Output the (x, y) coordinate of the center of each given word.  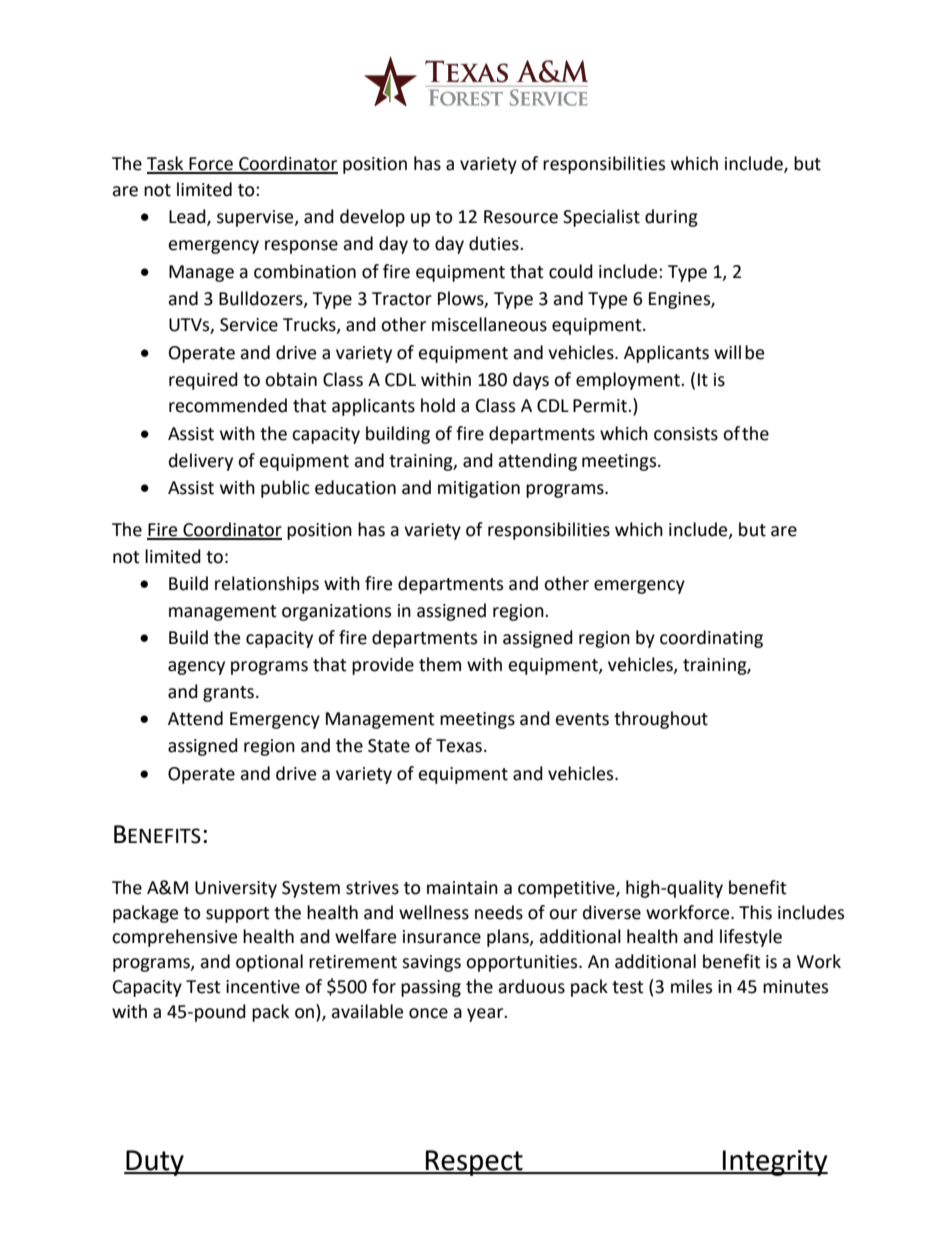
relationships (267, 585)
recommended (228, 405)
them (440, 664)
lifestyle (751, 938)
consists (686, 434)
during (671, 218)
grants (228, 694)
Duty (155, 1163)
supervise (256, 218)
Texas (459, 746)
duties (495, 243)
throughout (661, 720)
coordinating (711, 639)
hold (438, 405)
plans (509, 938)
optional (269, 963)
